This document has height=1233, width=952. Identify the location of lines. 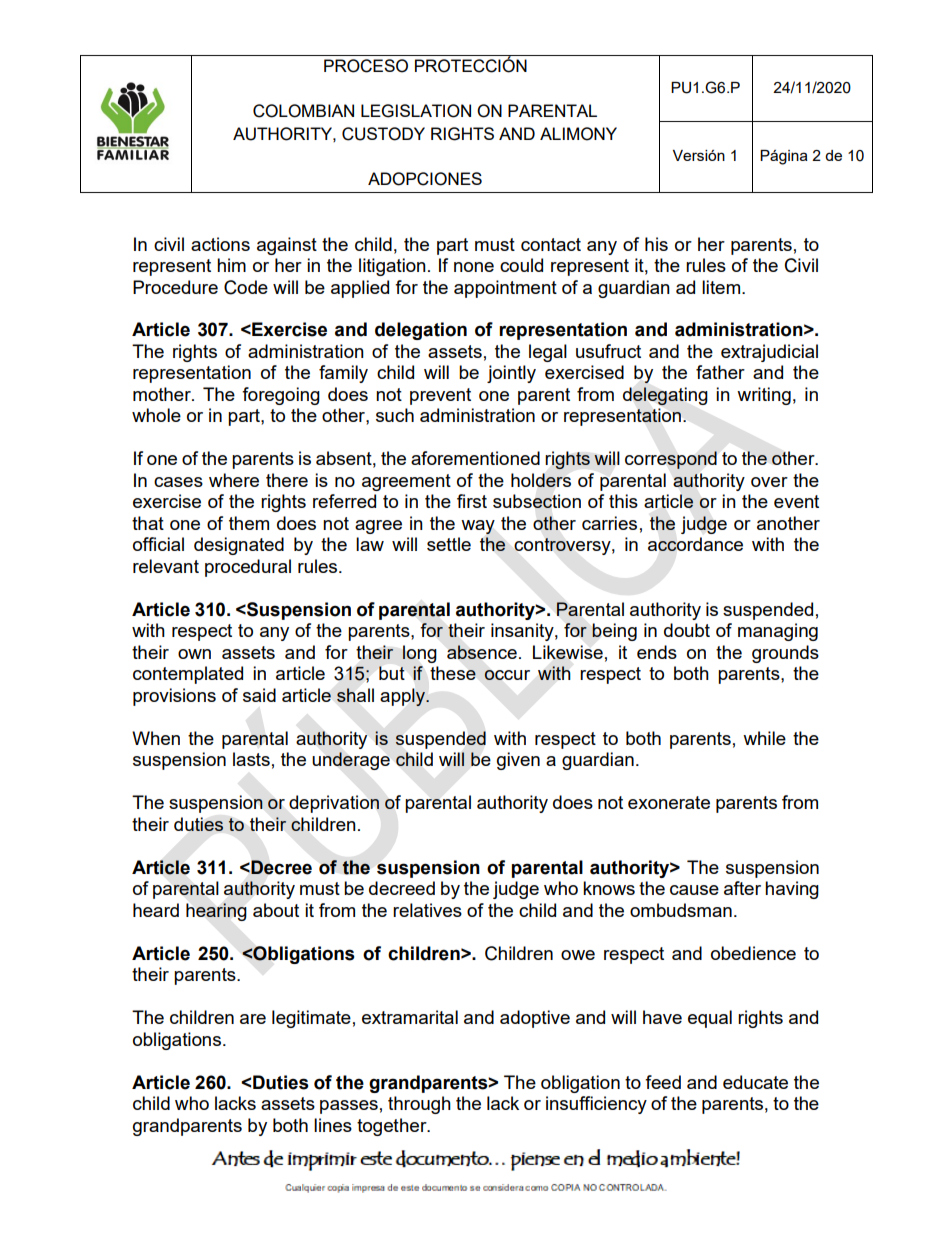
(333, 1125).
